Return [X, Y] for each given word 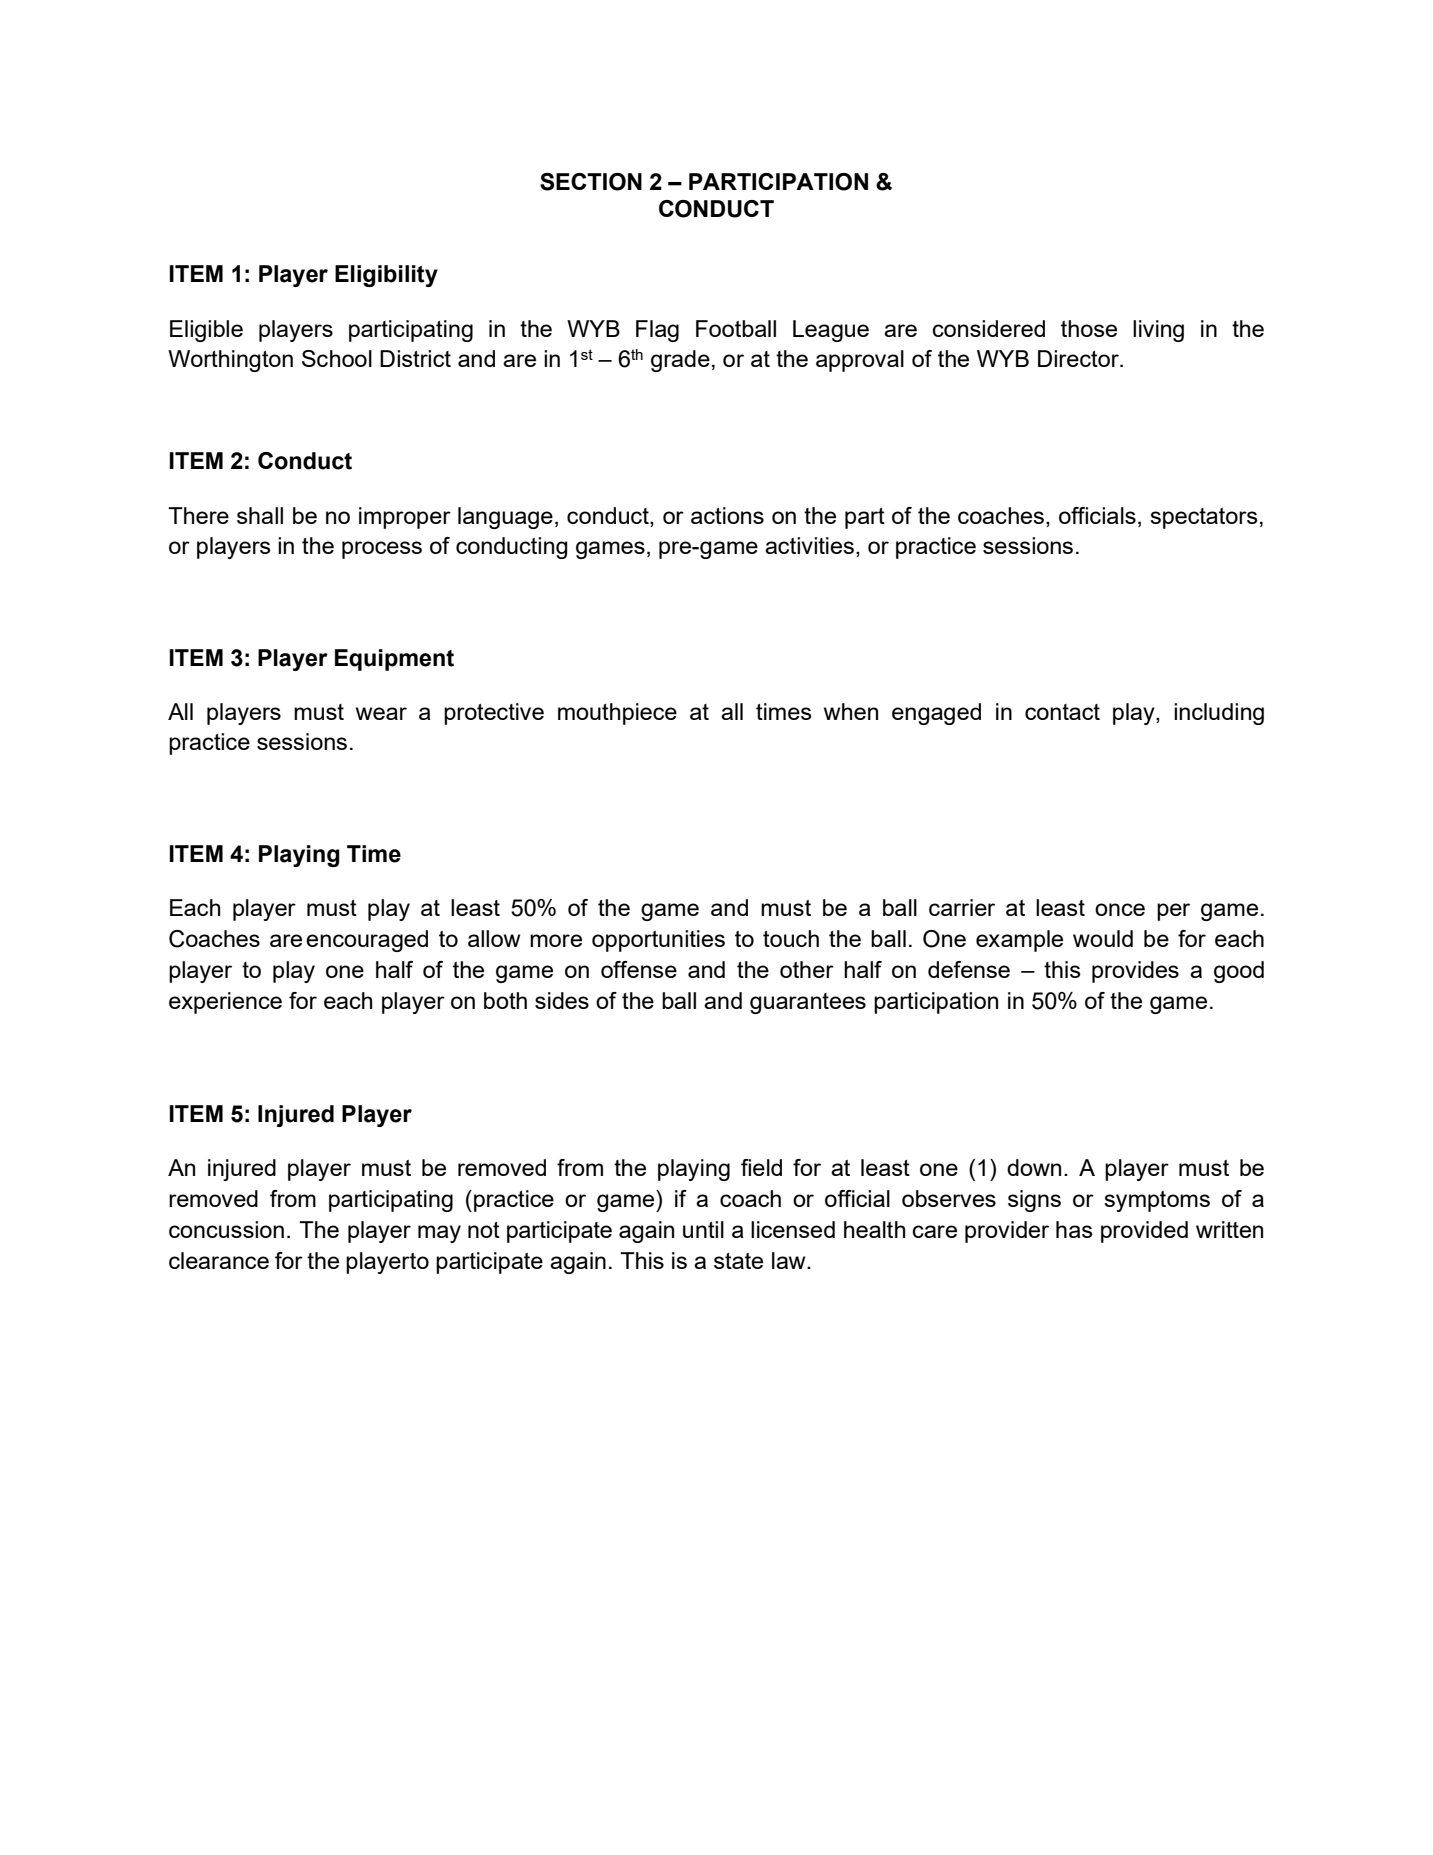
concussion [226, 1229]
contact [1062, 712]
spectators [1204, 518]
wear [381, 713]
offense [639, 969]
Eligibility [386, 276]
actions [727, 515]
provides [1135, 972]
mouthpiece [617, 714]
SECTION [591, 182]
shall [260, 515]
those [1089, 328]
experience [225, 1003]
